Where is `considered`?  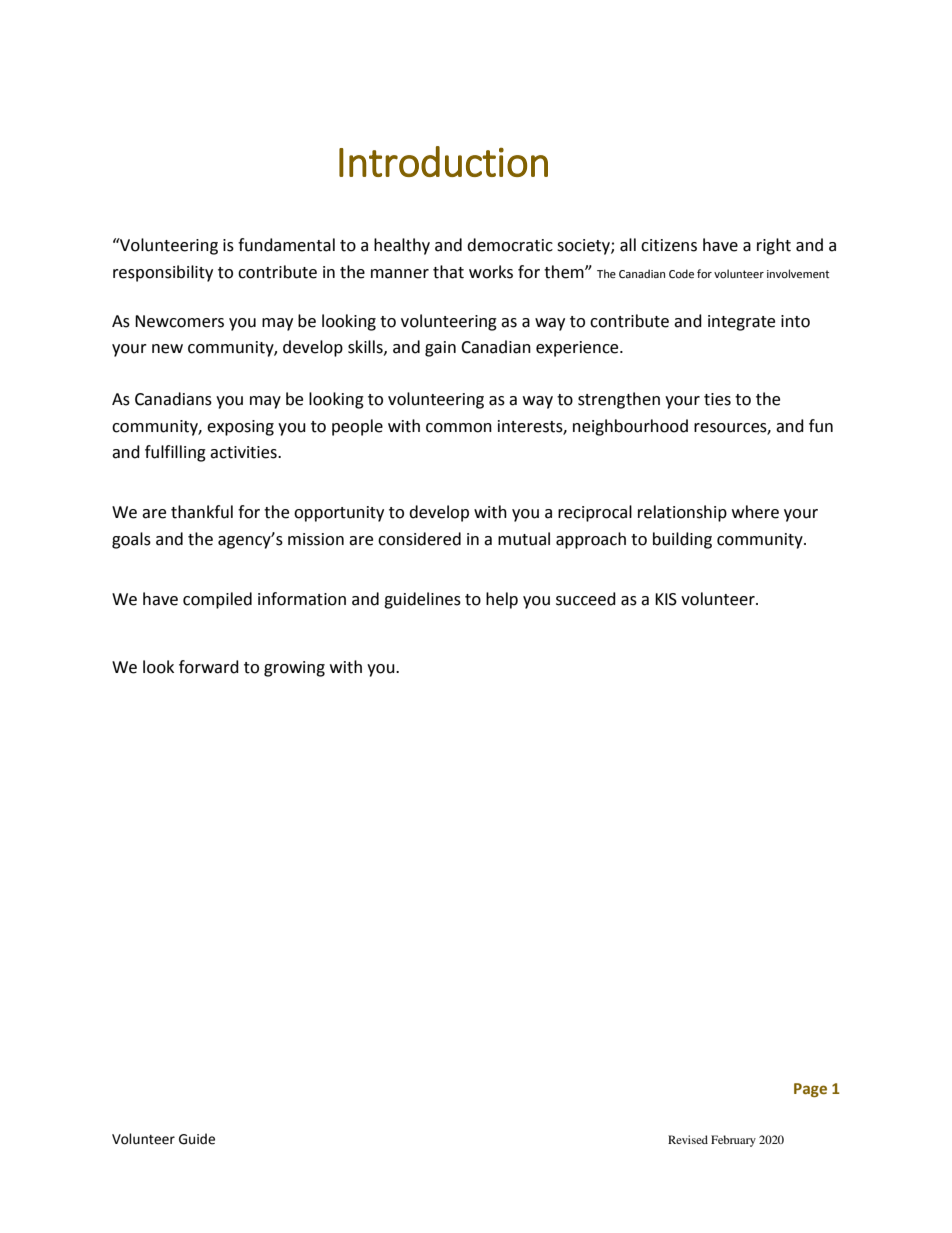 considered is located at coordinates (419, 539).
